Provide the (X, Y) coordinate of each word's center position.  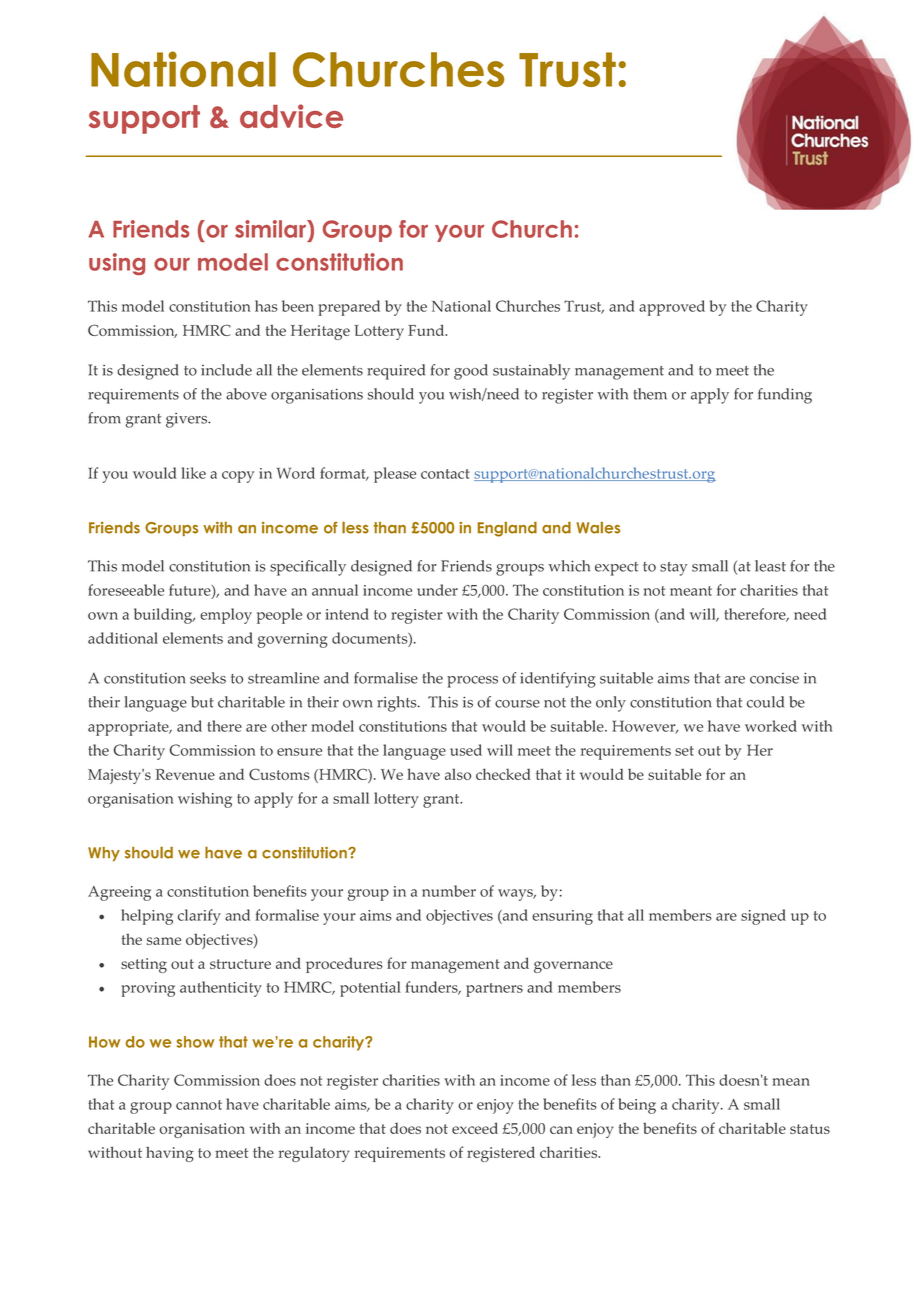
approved (672, 308)
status (810, 1129)
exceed (475, 1128)
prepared (349, 308)
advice (291, 116)
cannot (199, 1105)
